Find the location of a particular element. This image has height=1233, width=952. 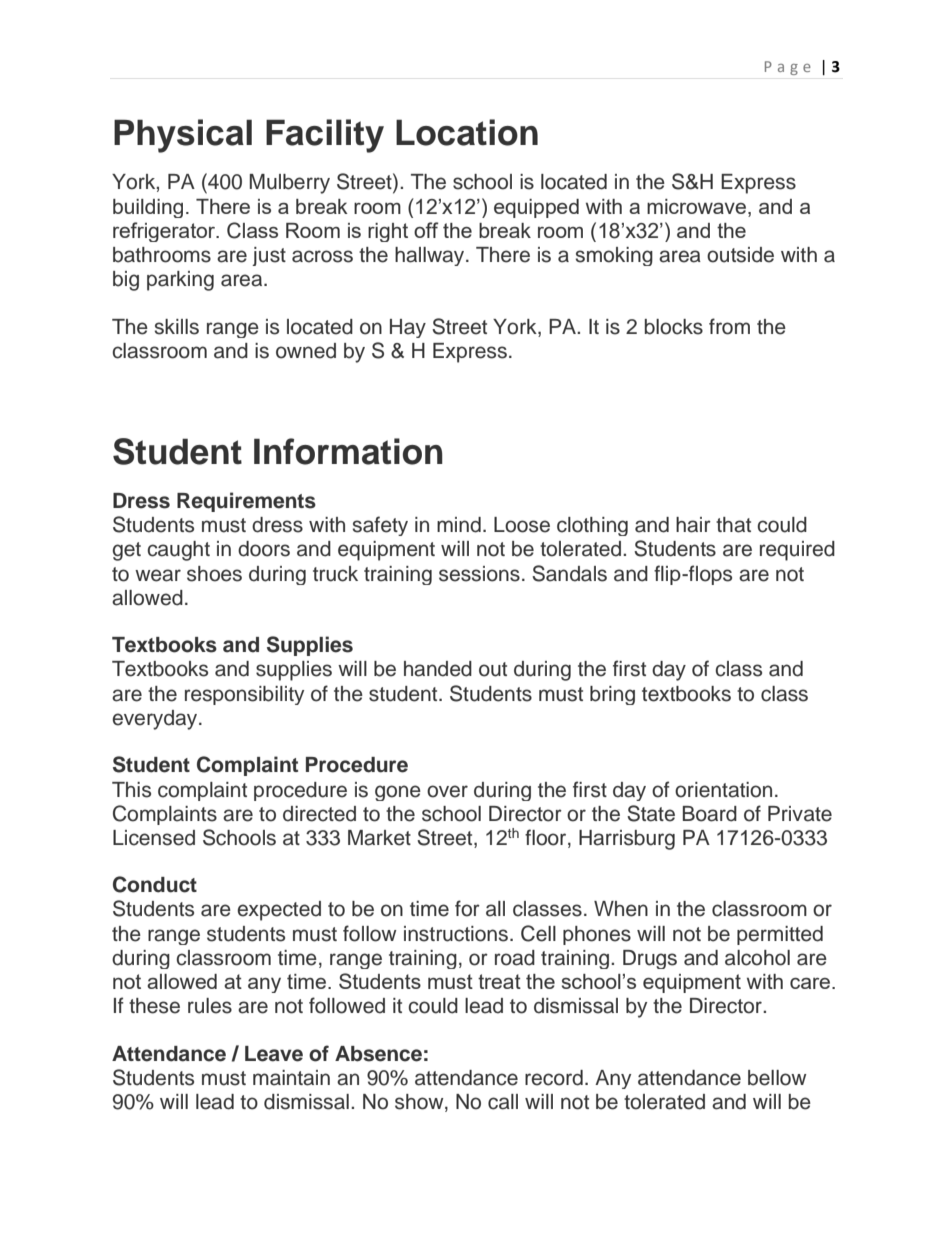

Leave is located at coordinates (274, 1054).
